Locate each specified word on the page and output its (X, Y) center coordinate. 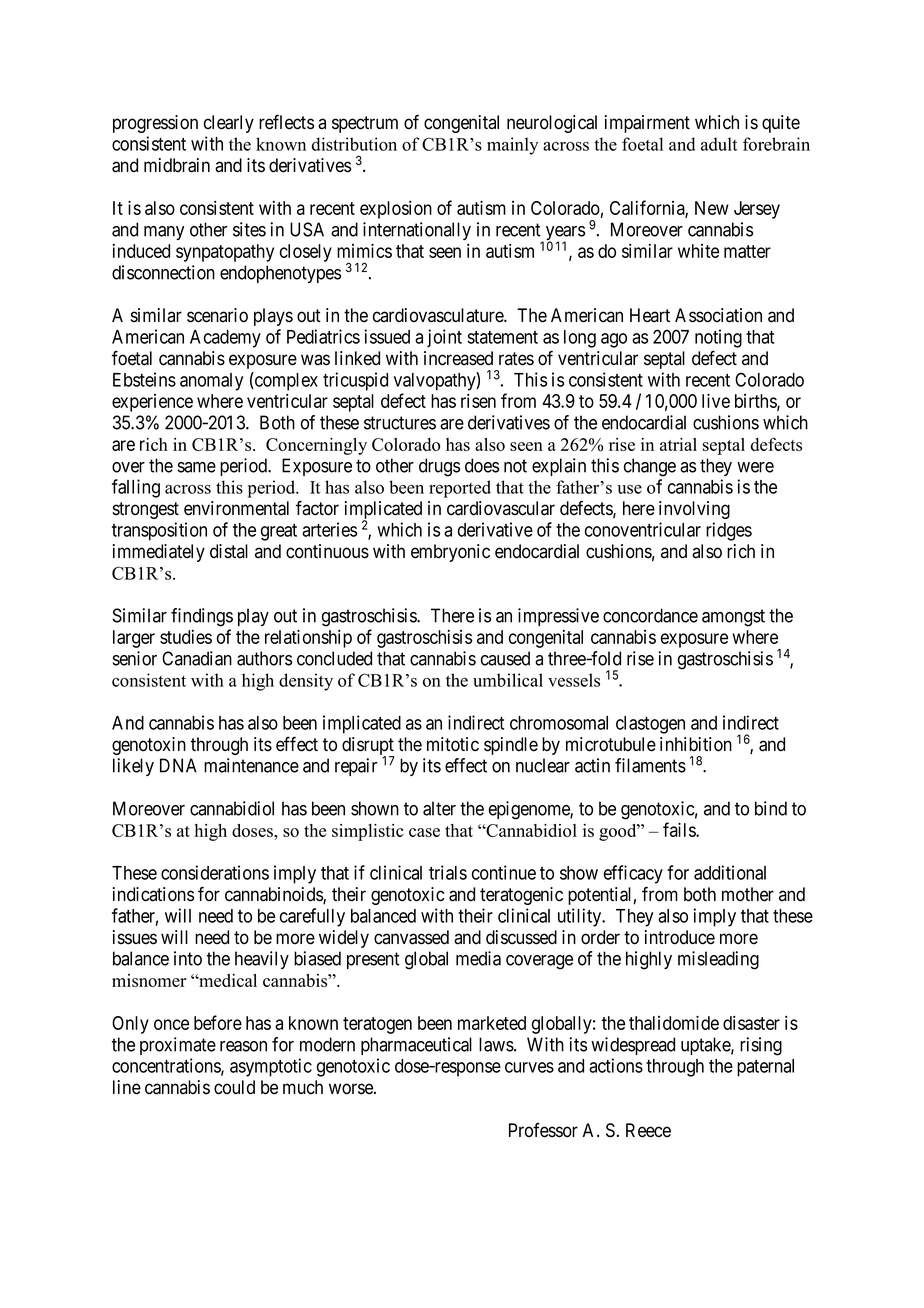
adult (719, 144)
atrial (678, 444)
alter (439, 808)
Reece (648, 1130)
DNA (178, 765)
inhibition (696, 744)
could (234, 1087)
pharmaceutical (416, 1046)
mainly (512, 146)
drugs (439, 467)
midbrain (177, 165)
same (196, 467)
